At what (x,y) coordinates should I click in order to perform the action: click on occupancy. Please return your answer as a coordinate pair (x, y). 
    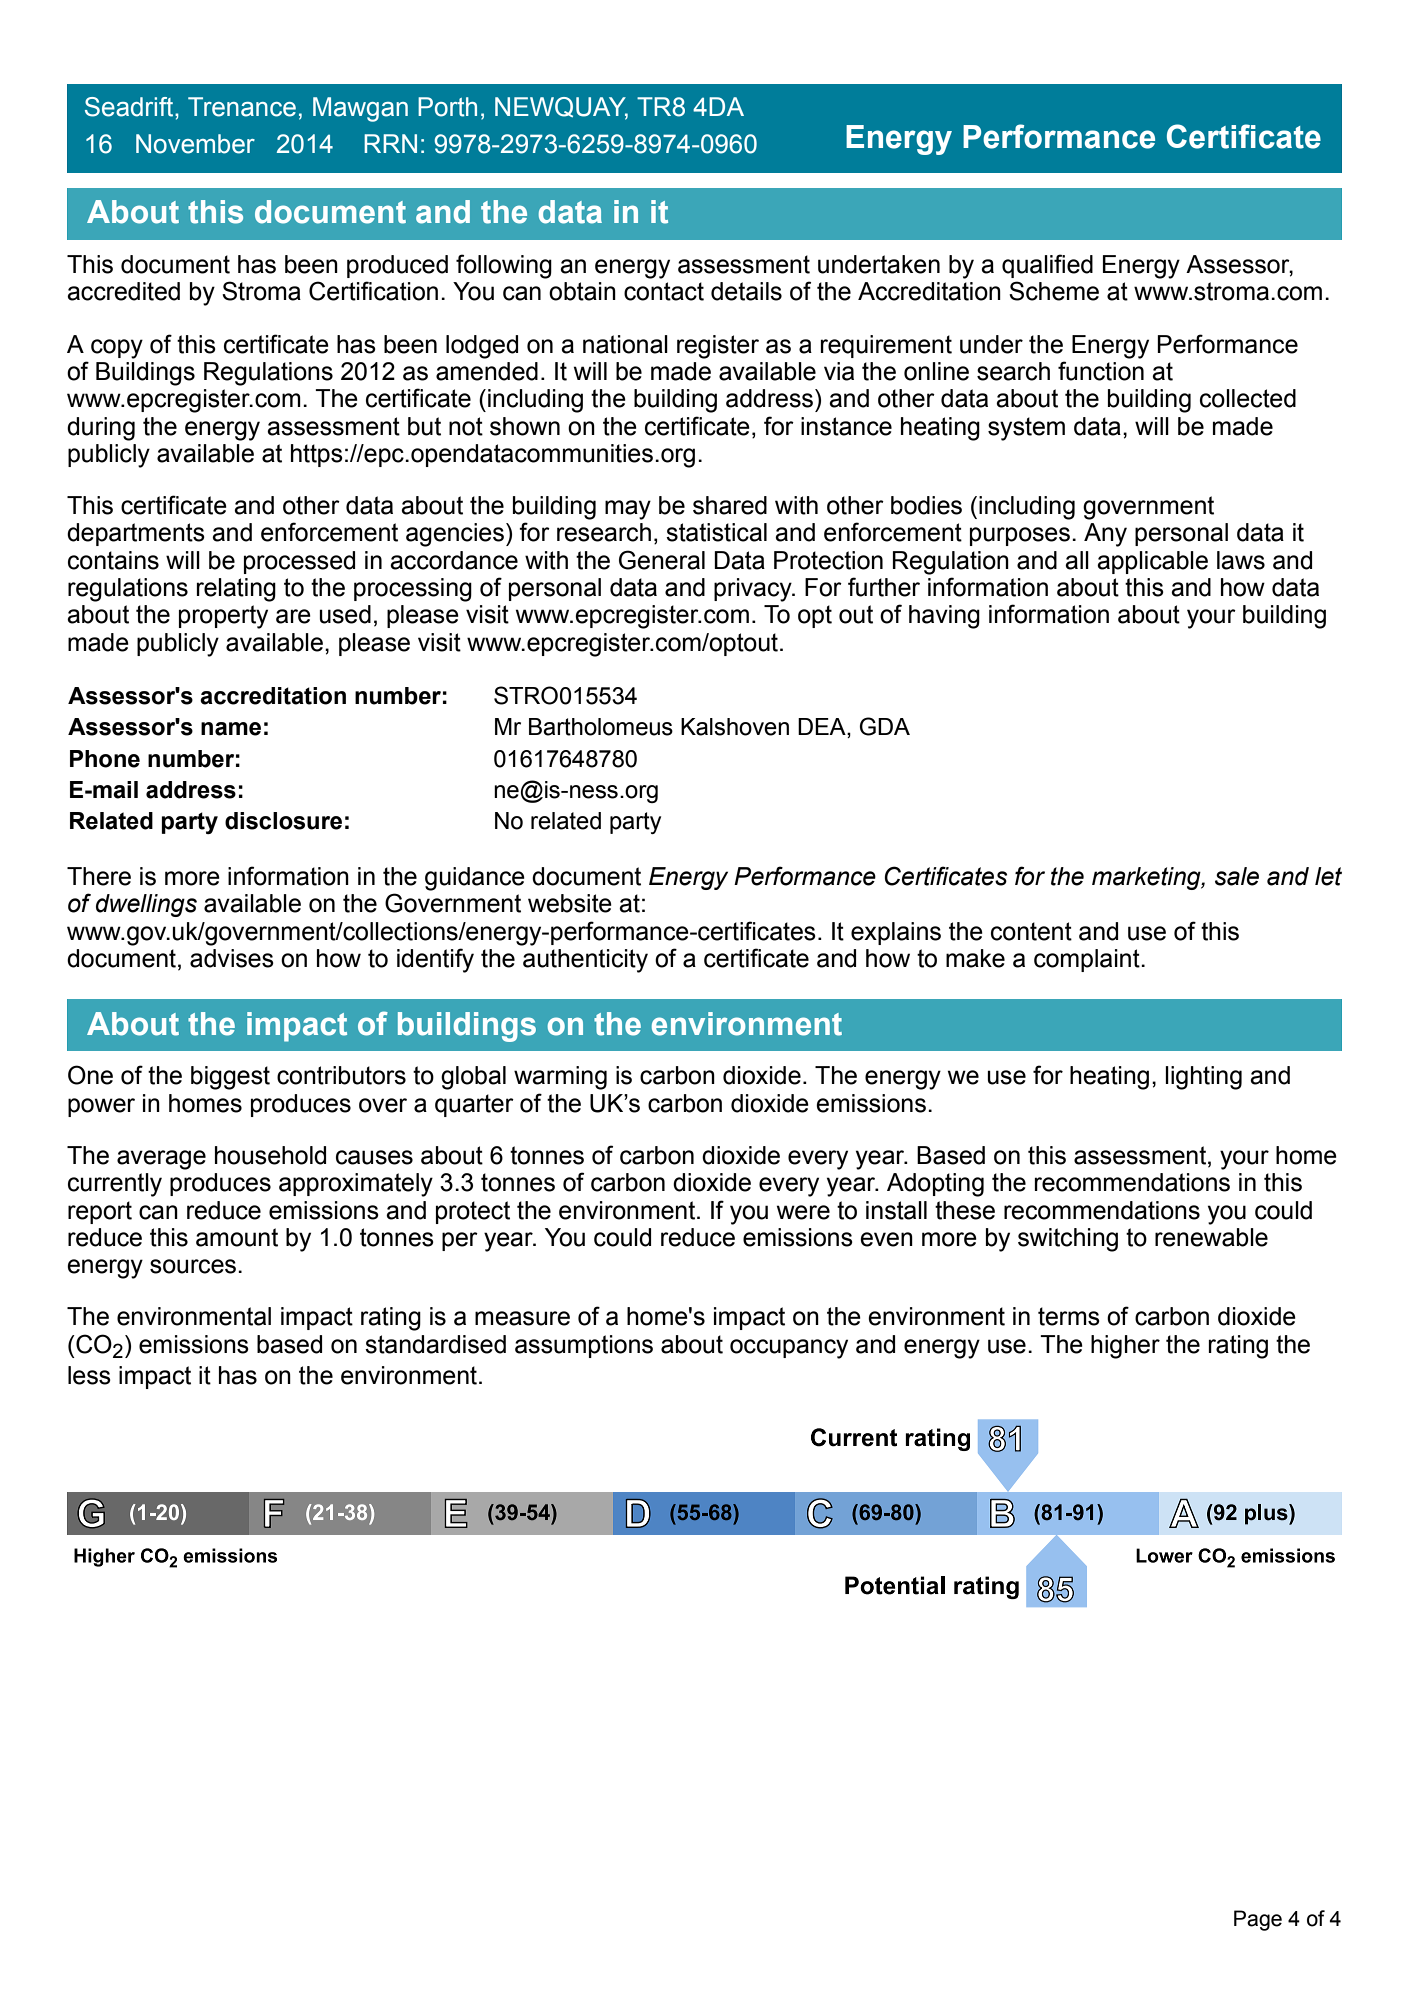
    Looking at the image, I should click on (789, 1349).
